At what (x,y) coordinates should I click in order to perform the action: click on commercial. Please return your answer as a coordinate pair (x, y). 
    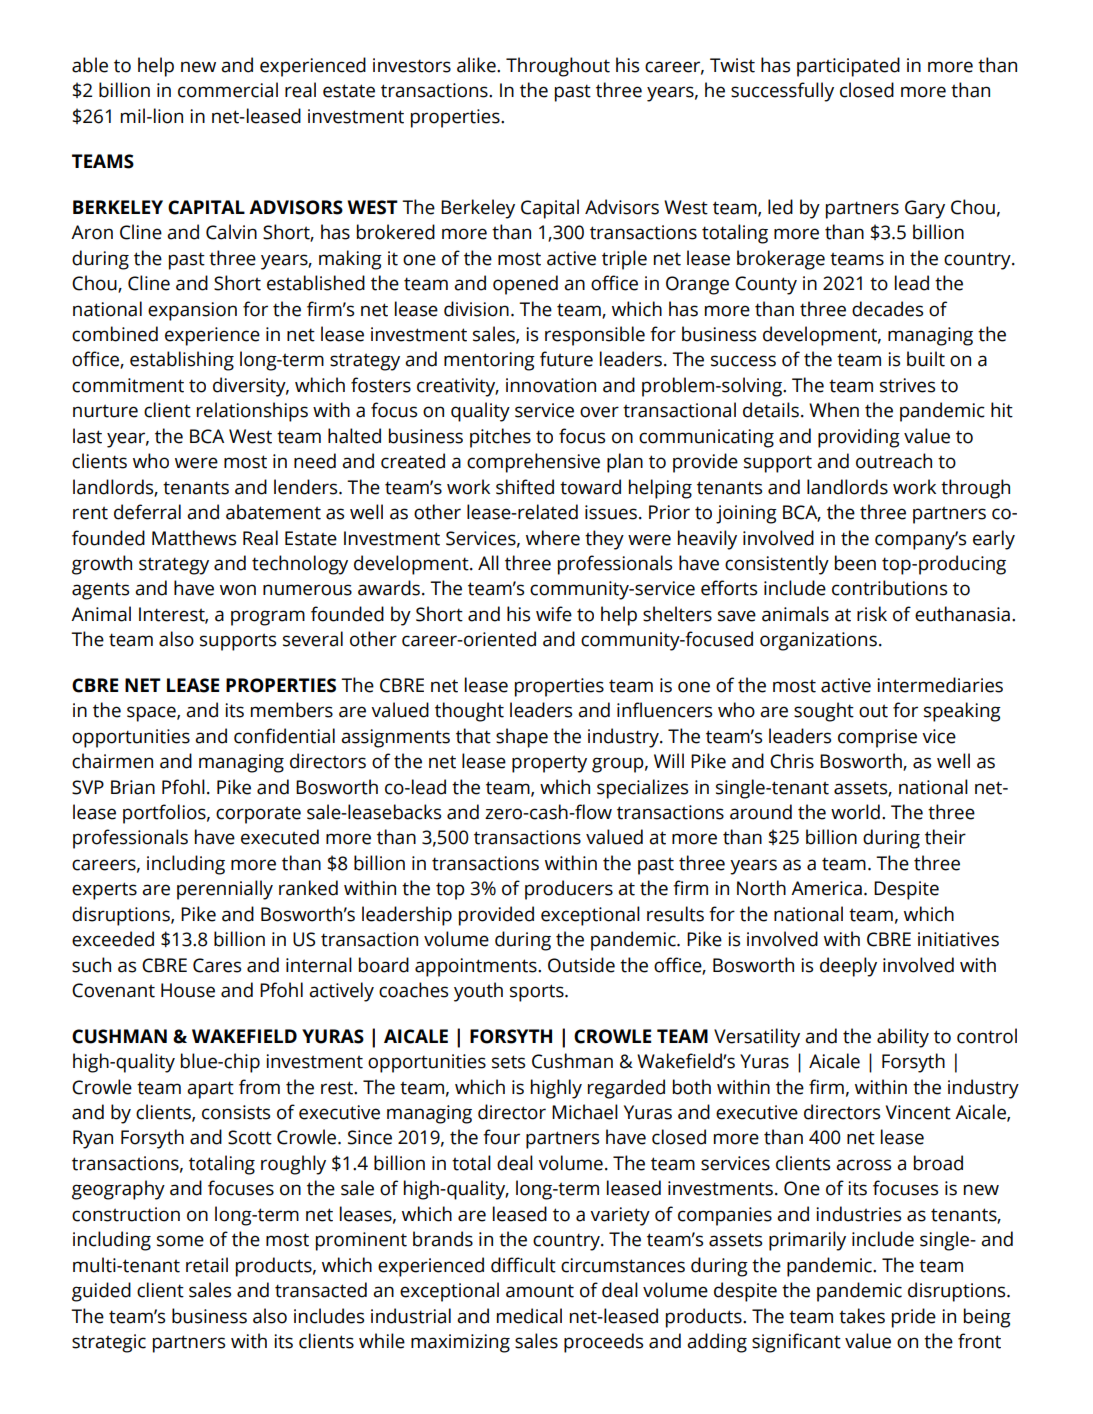
    Looking at the image, I should click on (228, 90).
